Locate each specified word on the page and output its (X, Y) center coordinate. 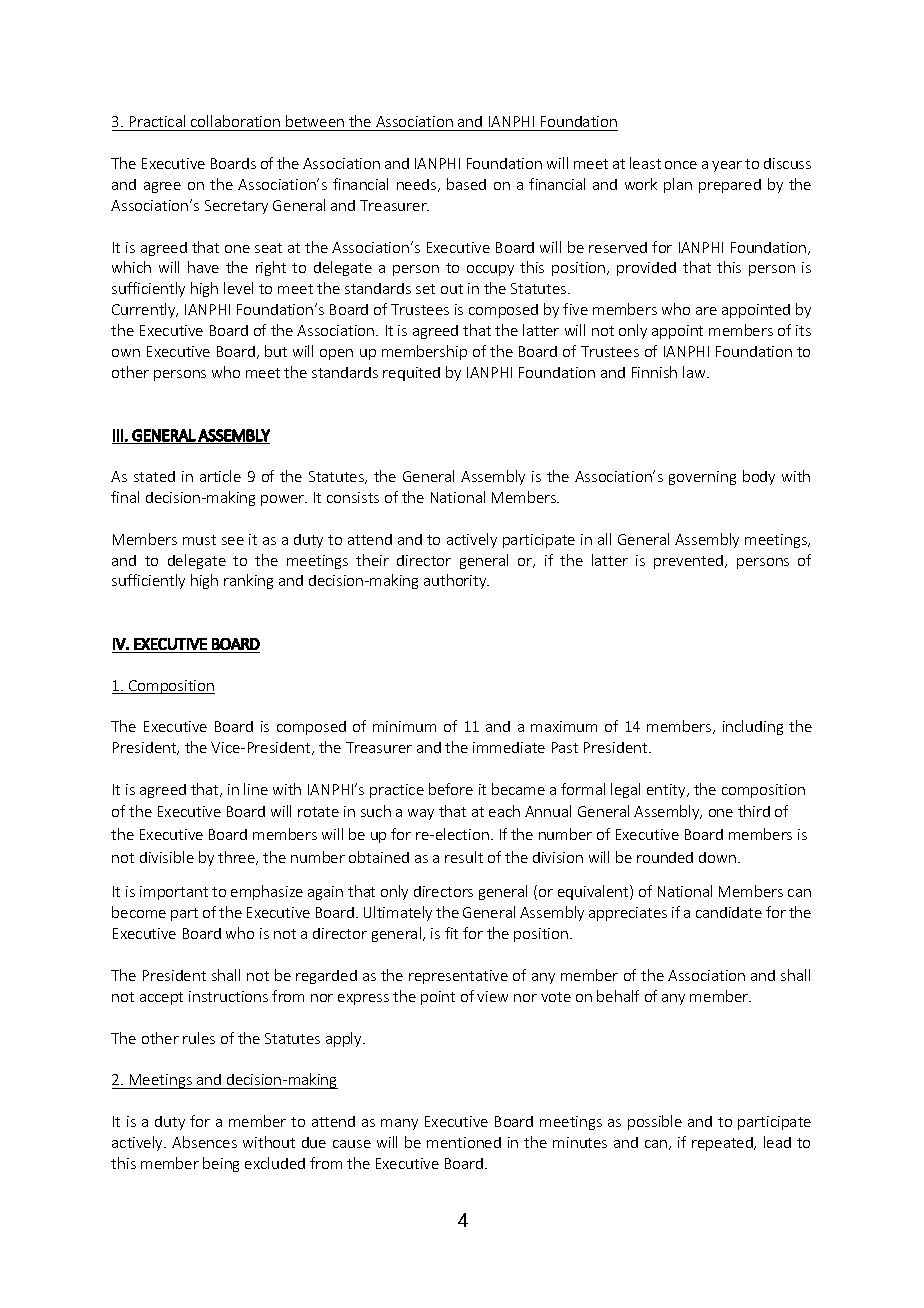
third (754, 811)
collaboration (235, 121)
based (466, 184)
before (451, 789)
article (220, 476)
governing (702, 478)
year (727, 166)
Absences (204, 1142)
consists (353, 497)
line (256, 789)
